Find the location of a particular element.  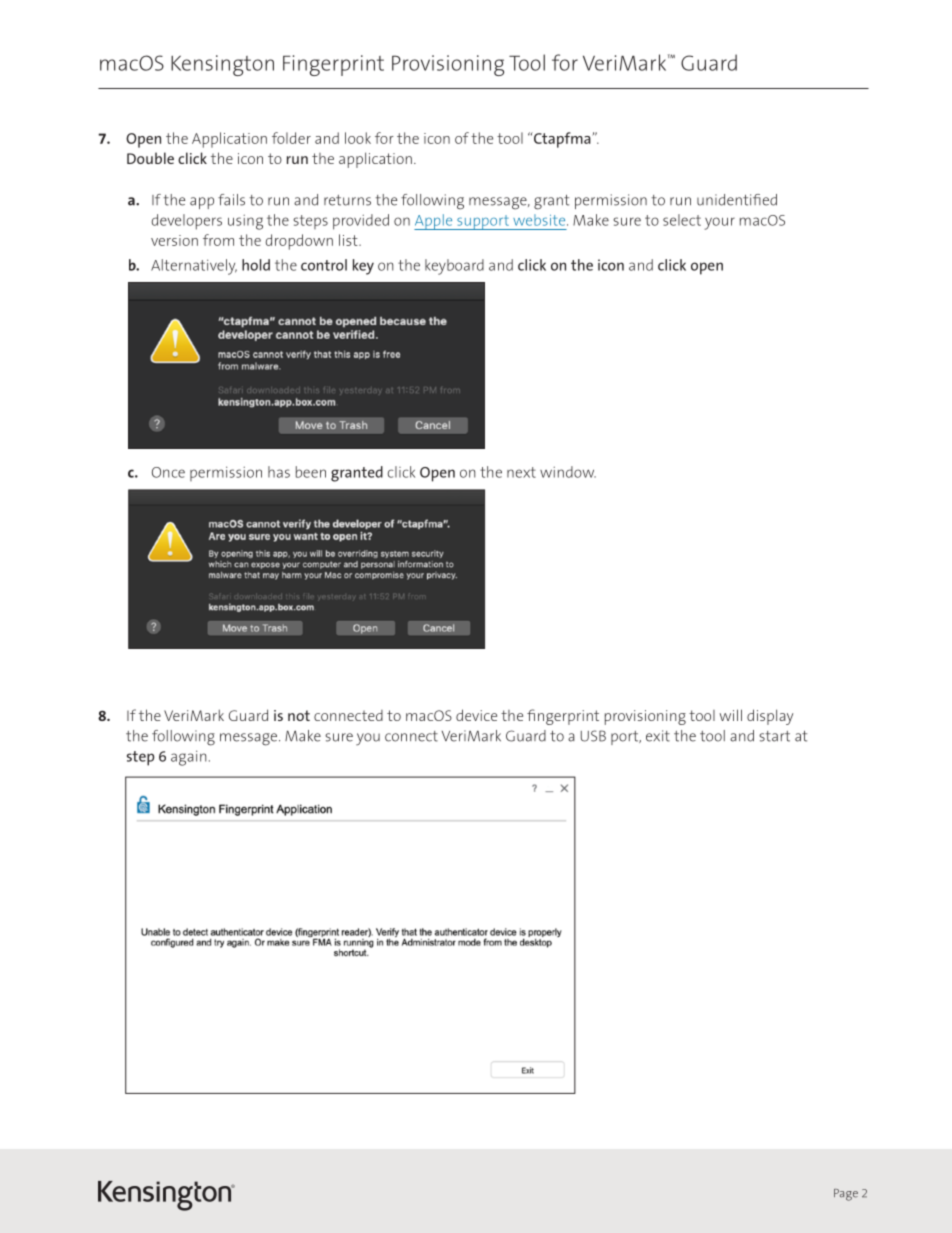

not is located at coordinates (299, 715).
